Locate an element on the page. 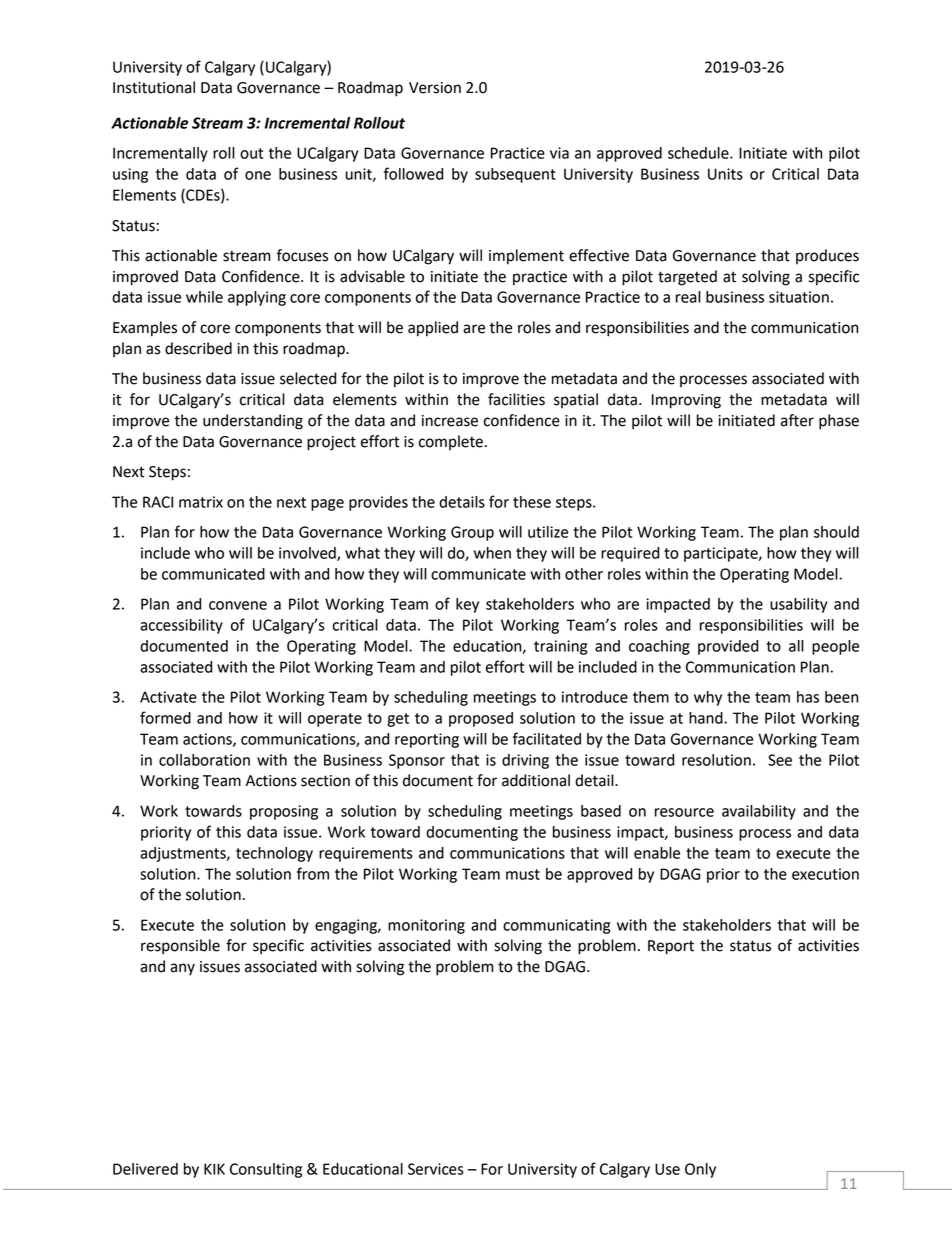 The height and width of the image is (1233, 952). schedule is located at coordinates (699, 153).
